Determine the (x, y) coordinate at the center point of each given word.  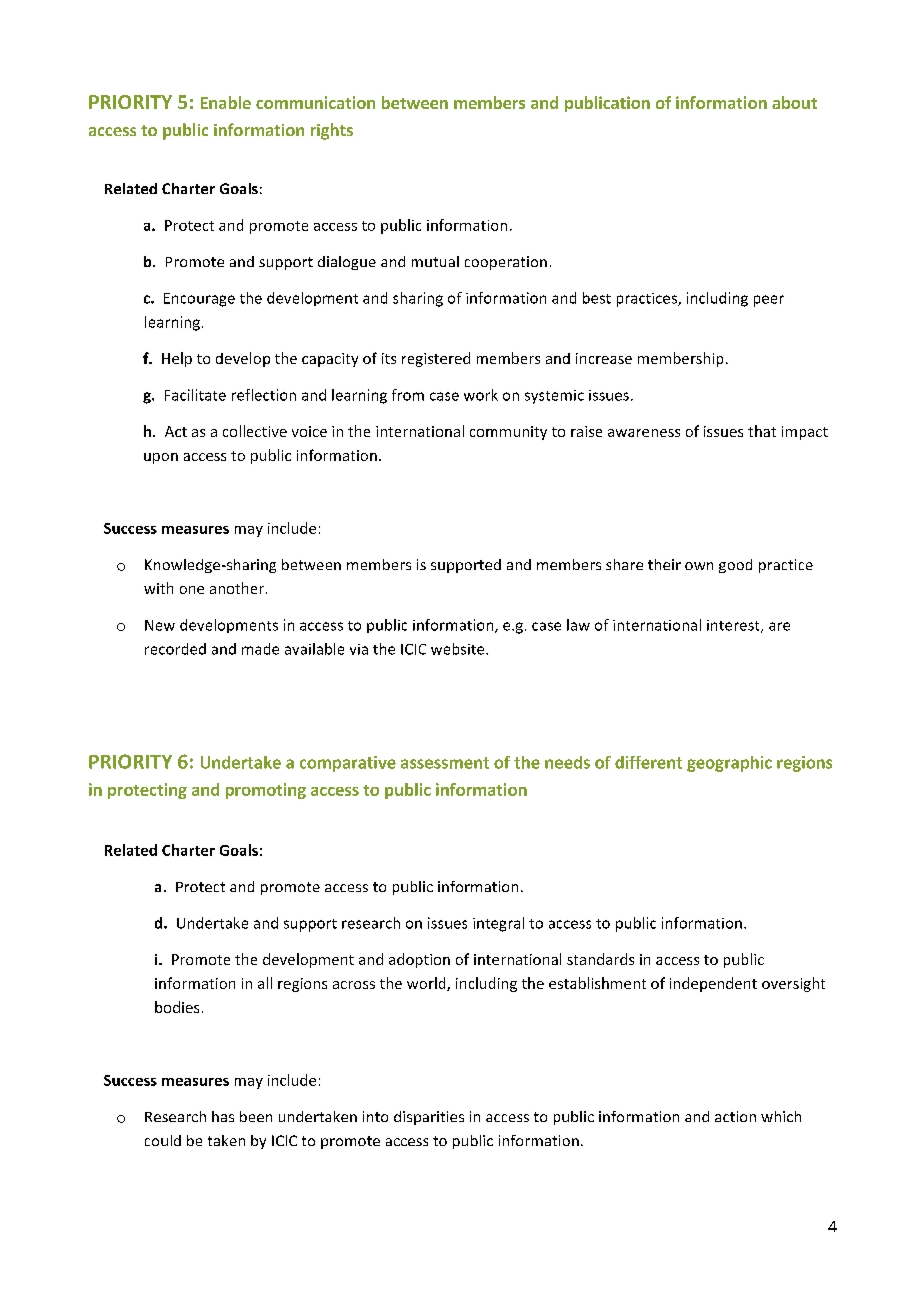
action (735, 1116)
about (794, 102)
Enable (226, 102)
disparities (429, 1118)
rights (332, 131)
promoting (266, 791)
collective (255, 431)
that (762, 431)
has (223, 1116)
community (508, 433)
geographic (729, 764)
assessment (445, 763)
